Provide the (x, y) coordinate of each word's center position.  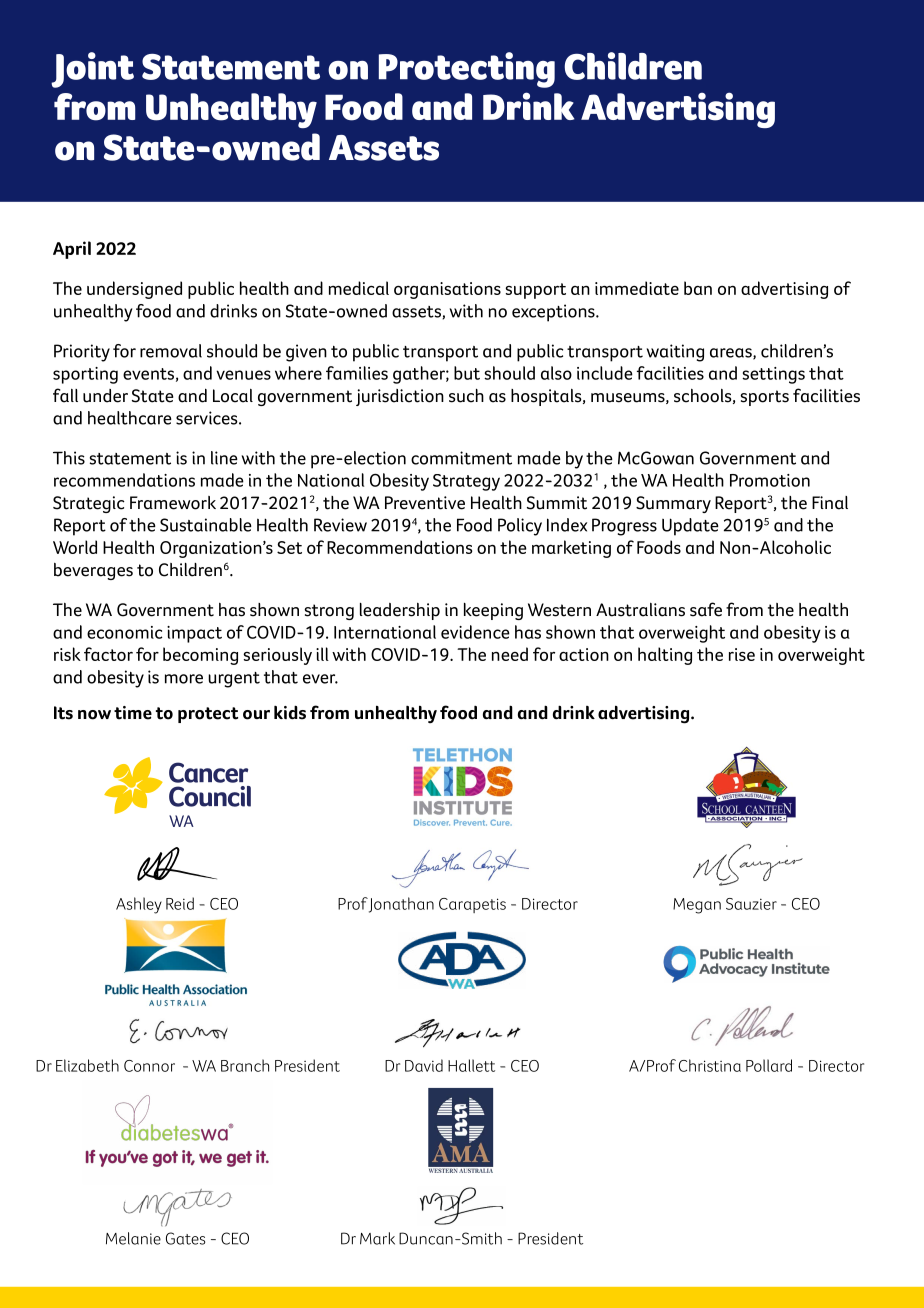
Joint (92, 70)
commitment (461, 458)
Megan (697, 906)
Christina (710, 1065)
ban (698, 288)
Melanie (133, 1238)
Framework (173, 503)
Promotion (770, 480)
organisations (447, 290)
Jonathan (400, 905)
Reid (180, 903)
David (424, 1065)
